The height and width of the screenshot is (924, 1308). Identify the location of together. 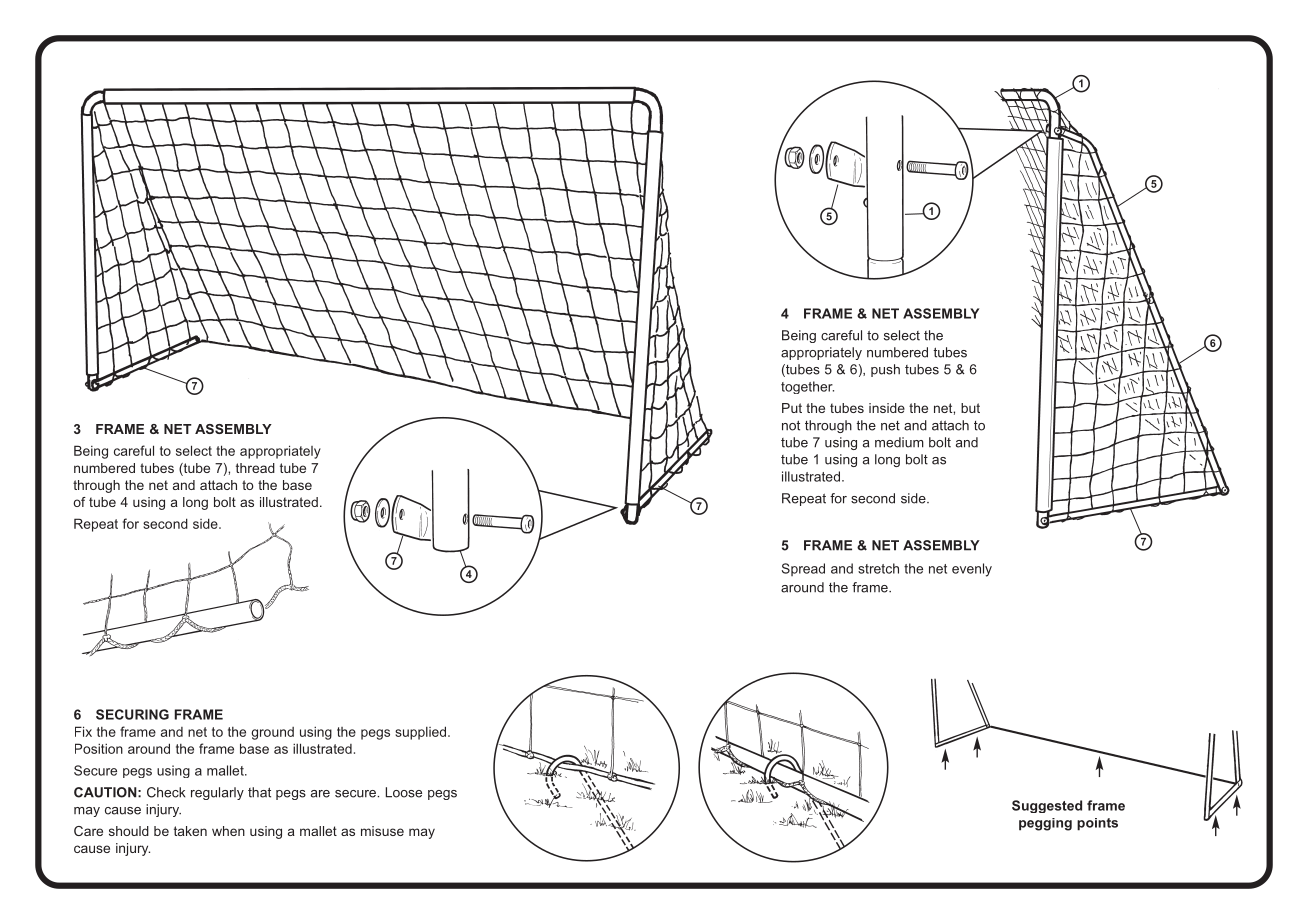
(807, 387).
